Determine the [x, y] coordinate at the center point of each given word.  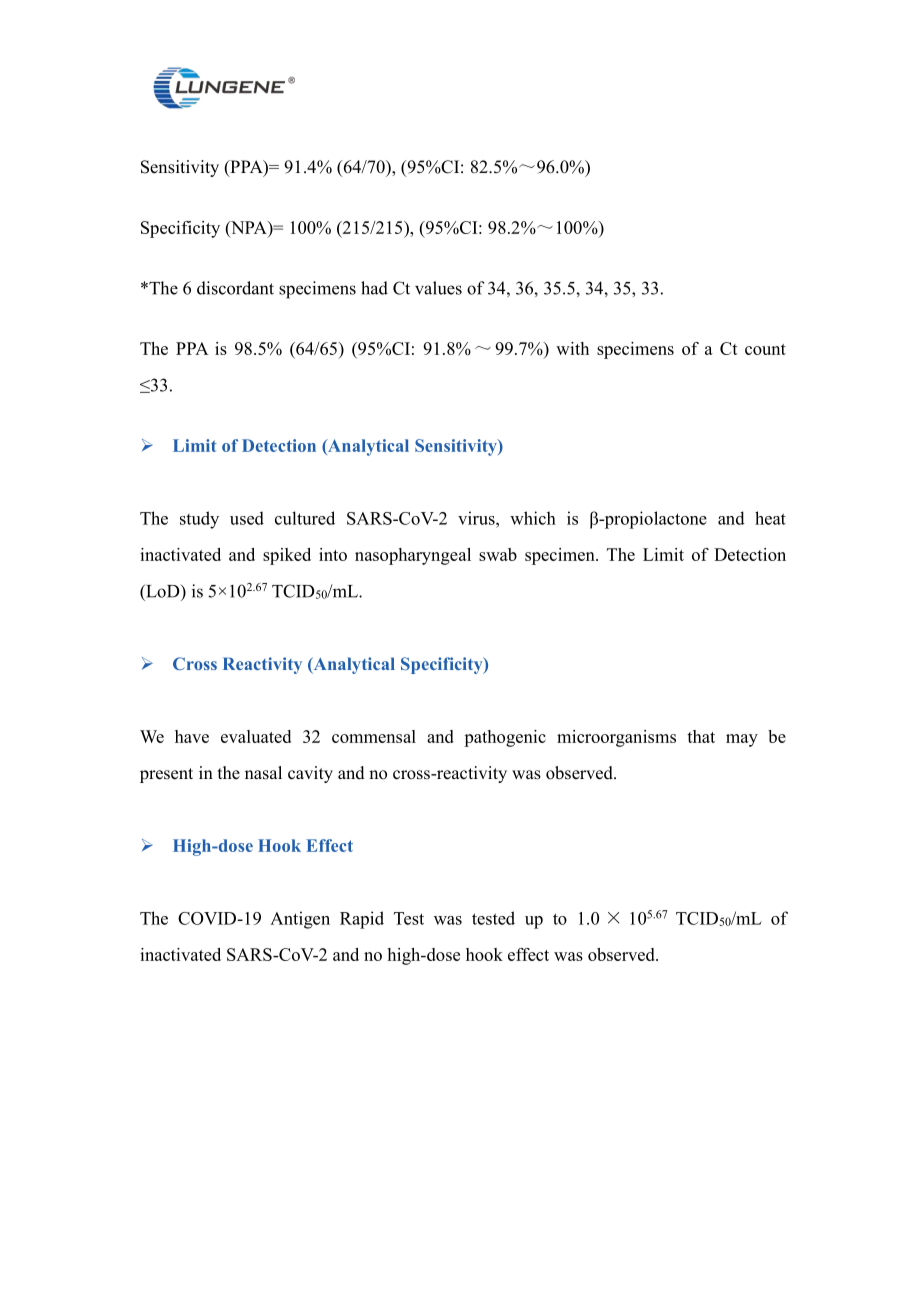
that [701, 736]
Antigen [300, 920]
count [765, 349]
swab [498, 554]
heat [770, 518]
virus [477, 518]
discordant [235, 288]
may [742, 740]
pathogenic [505, 738]
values [438, 288]
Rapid [362, 920]
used [247, 518]
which [533, 518]
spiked [287, 556]
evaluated [256, 736]
